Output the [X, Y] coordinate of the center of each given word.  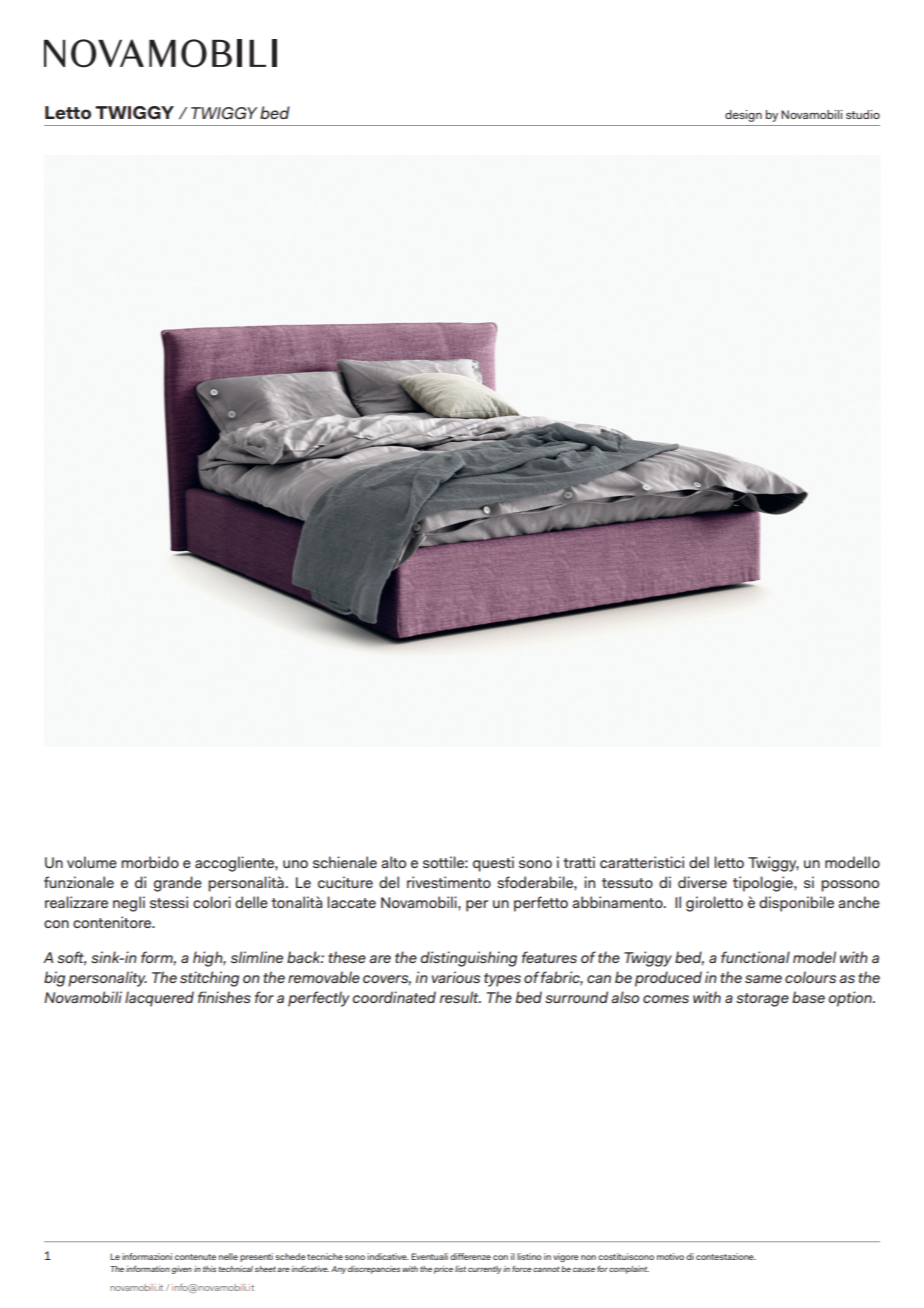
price [443, 1270]
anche [859, 902]
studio [863, 114]
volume [92, 862]
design [743, 116]
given [182, 1270]
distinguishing [468, 959]
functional [755, 957]
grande [178, 884]
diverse [702, 882]
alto [393, 862]
